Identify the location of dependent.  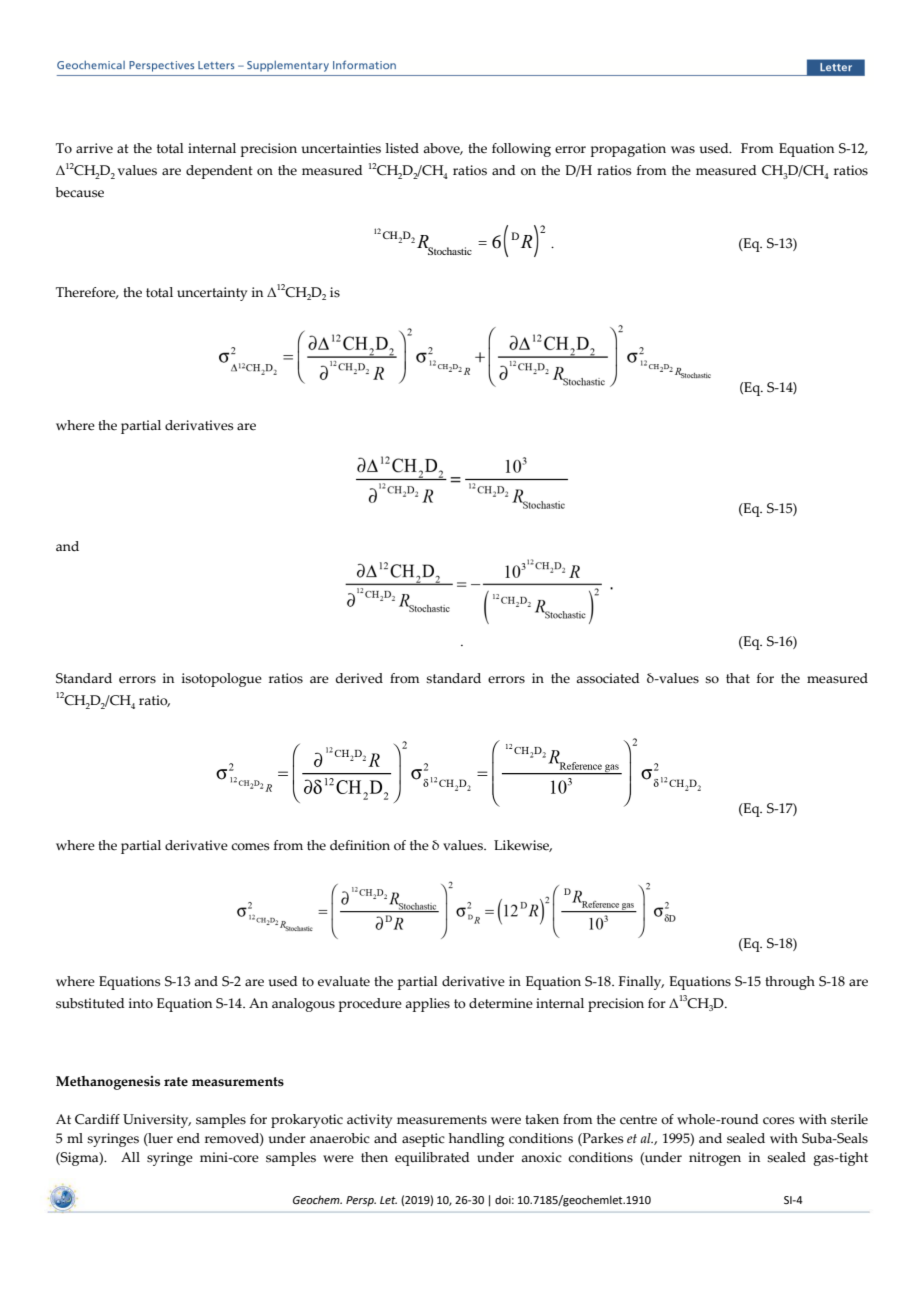
(219, 172).
